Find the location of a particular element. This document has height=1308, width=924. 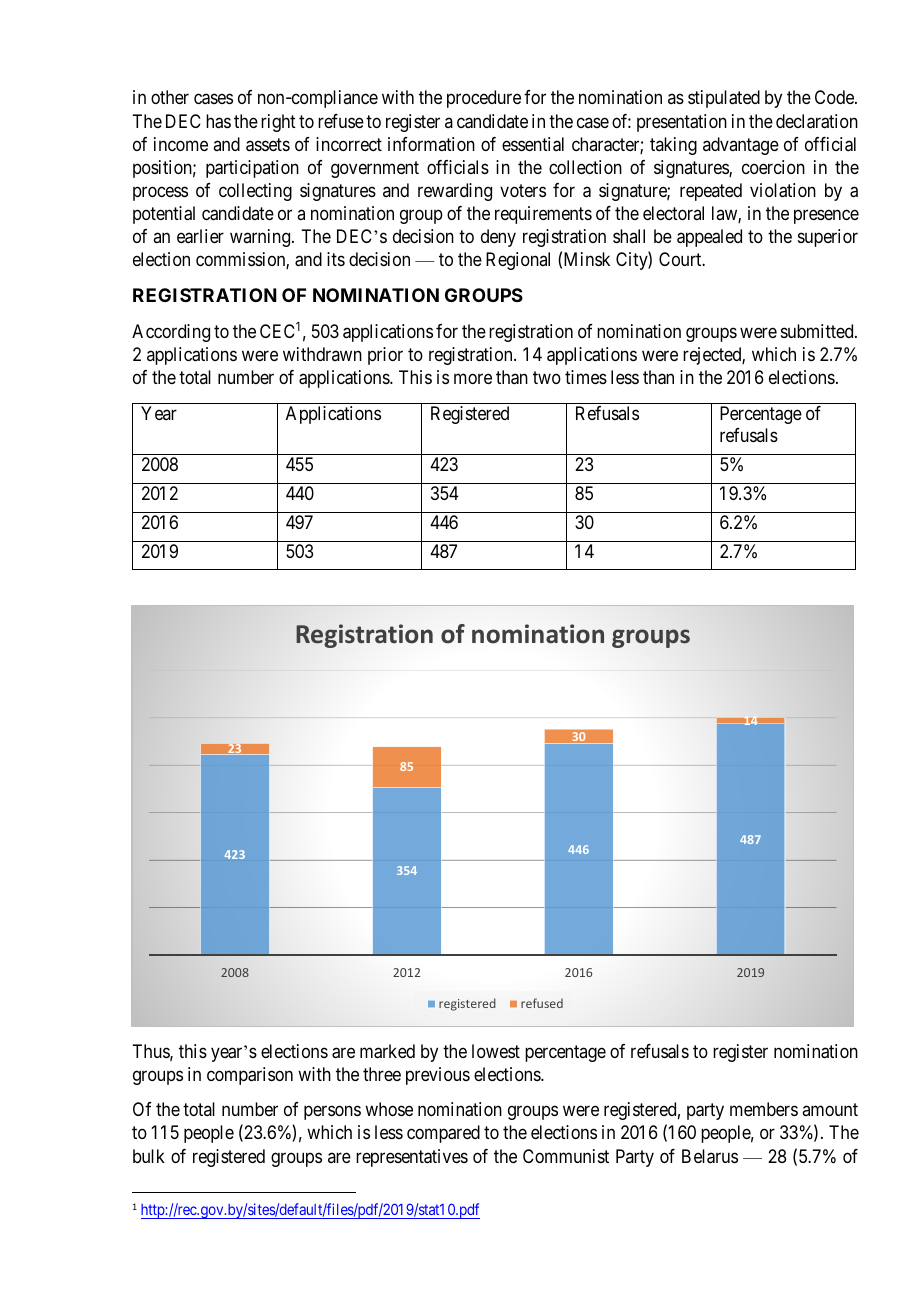

compared is located at coordinates (443, 1134).
